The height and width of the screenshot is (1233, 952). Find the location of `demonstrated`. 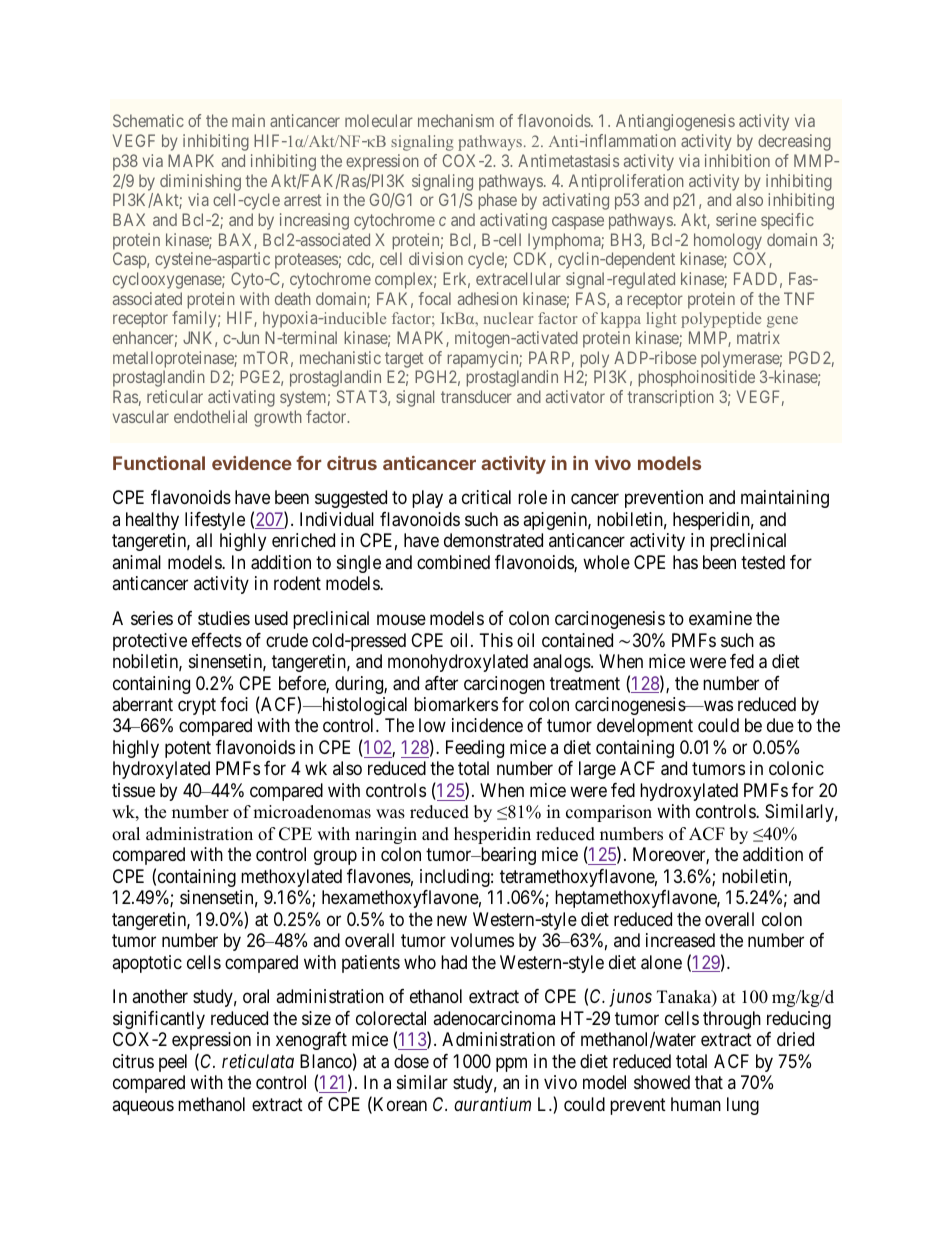

demonstrated is located at coordinates (493, 540).
